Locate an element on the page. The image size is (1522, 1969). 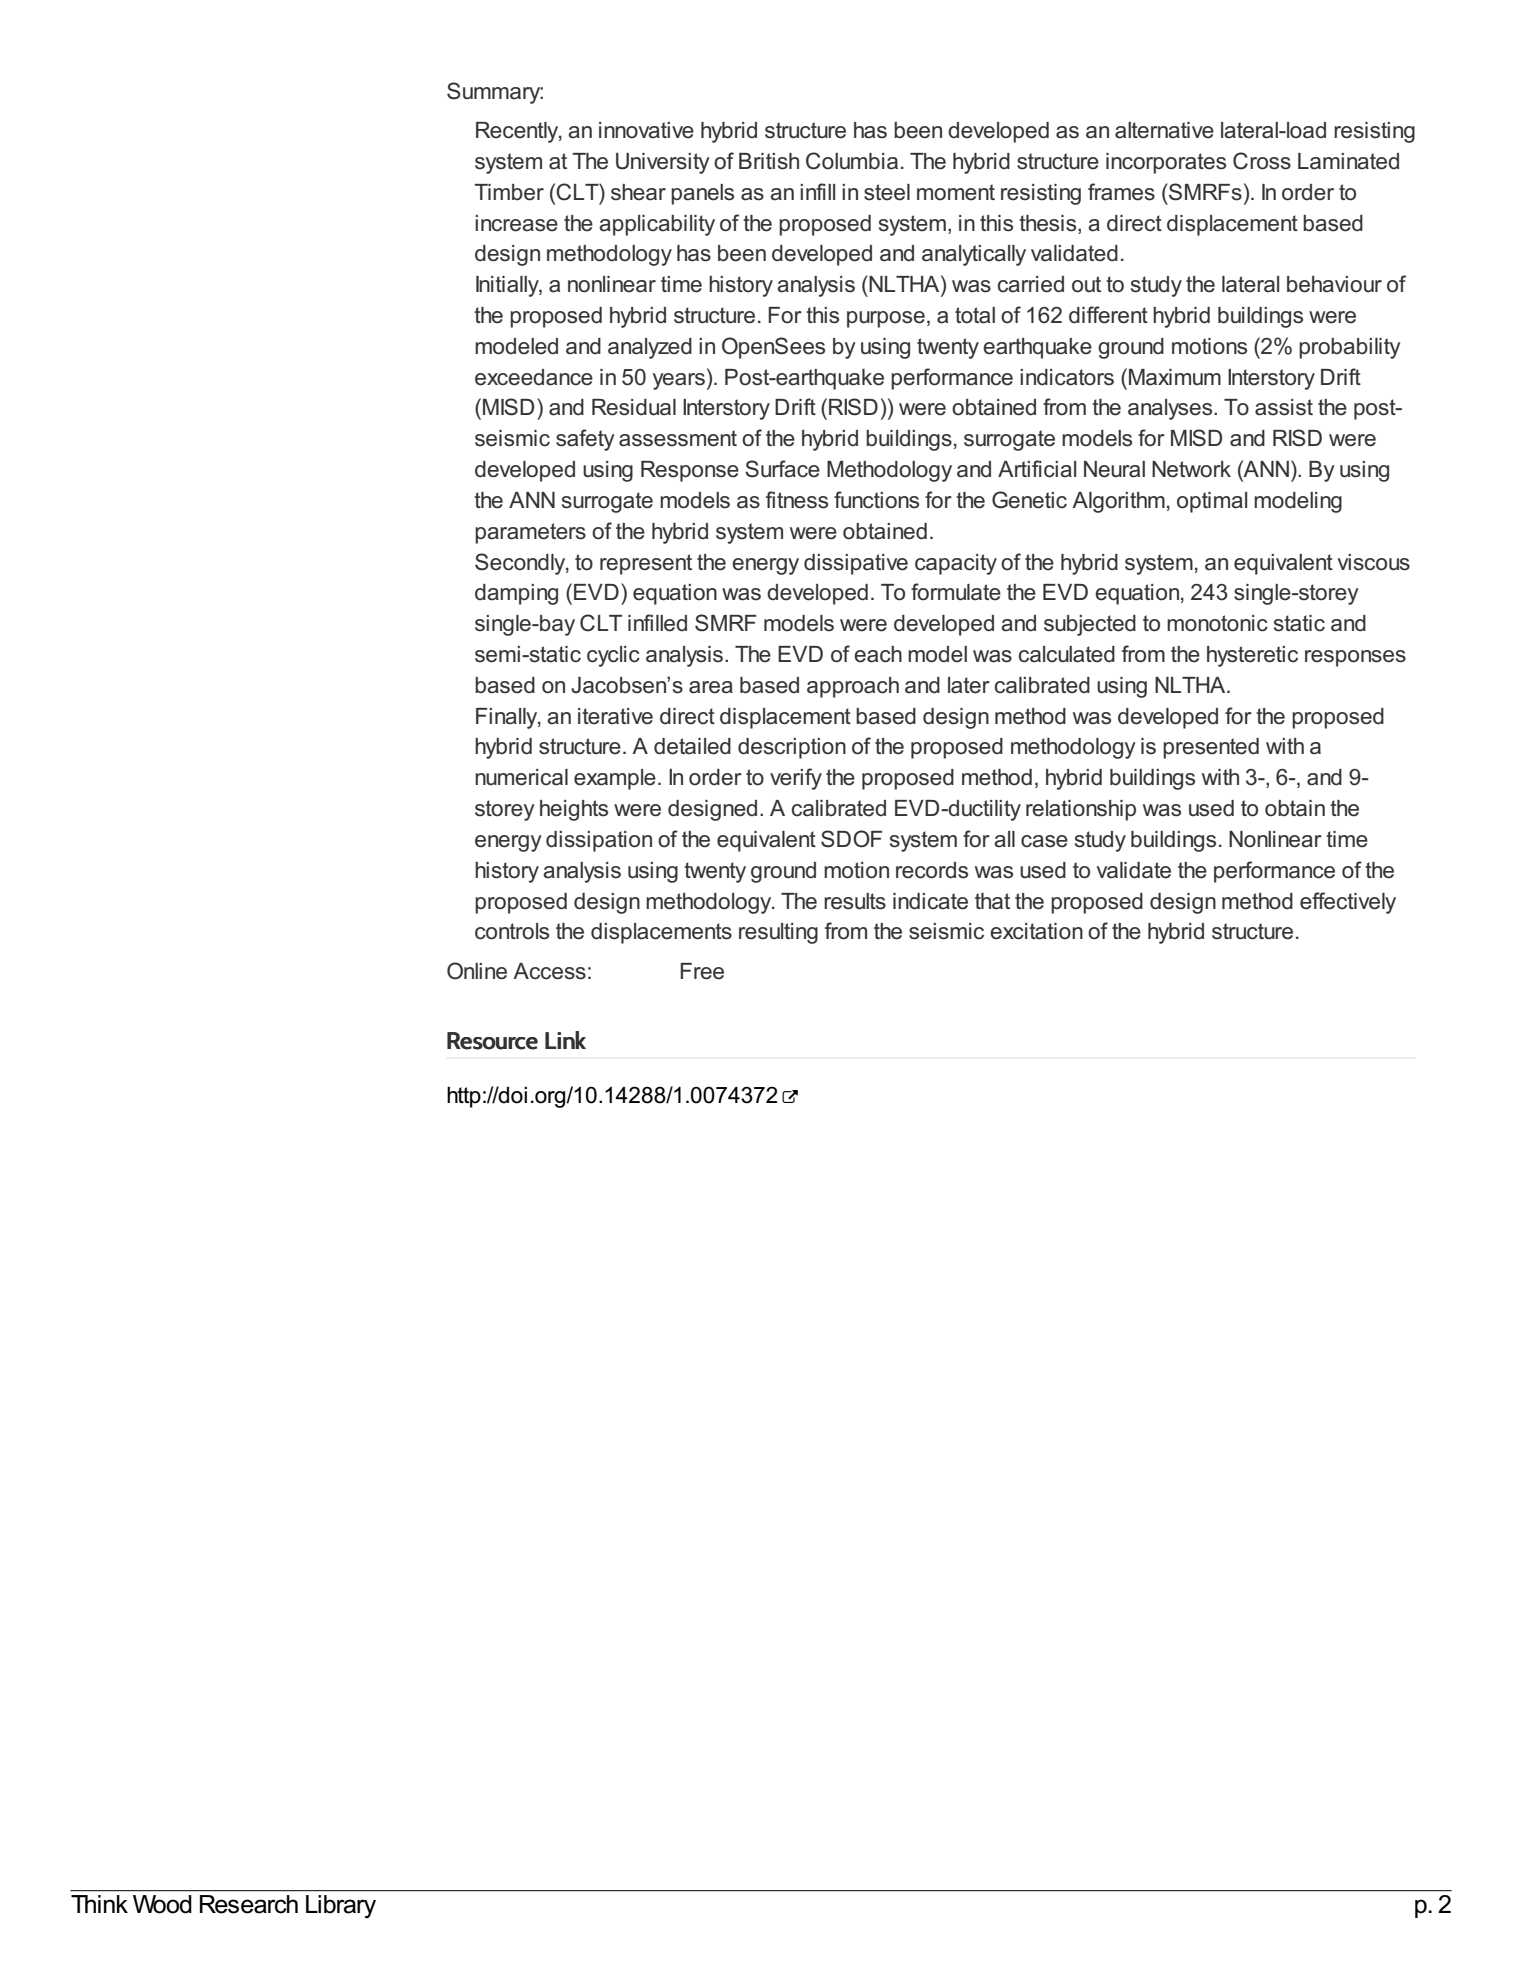
Cross is located at coordinates (1262, 161).
